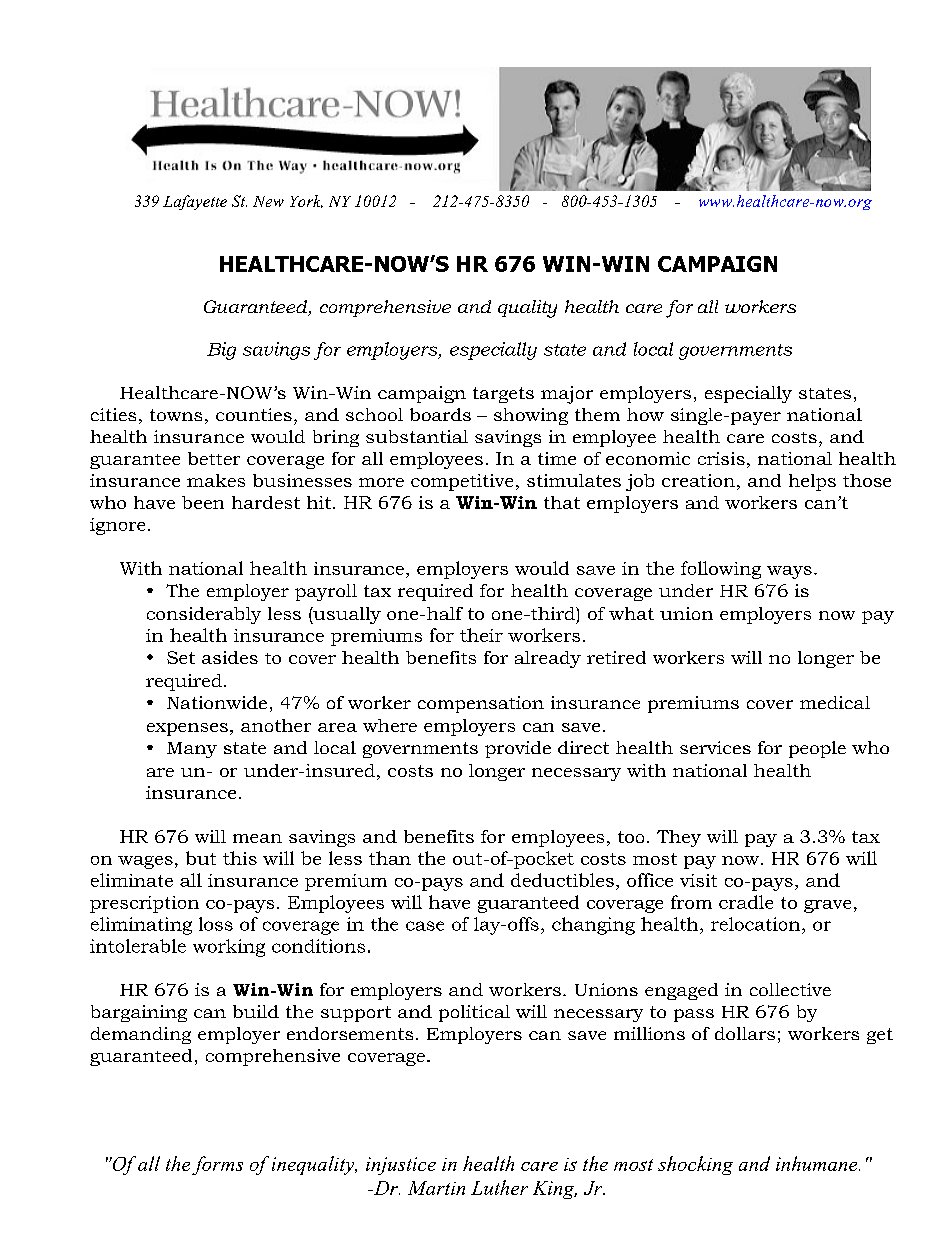 The image size is (952, 1233). What do you see at coordinates (503, 395) in the page?
I see `targets` at bounding box center [503, 395].
